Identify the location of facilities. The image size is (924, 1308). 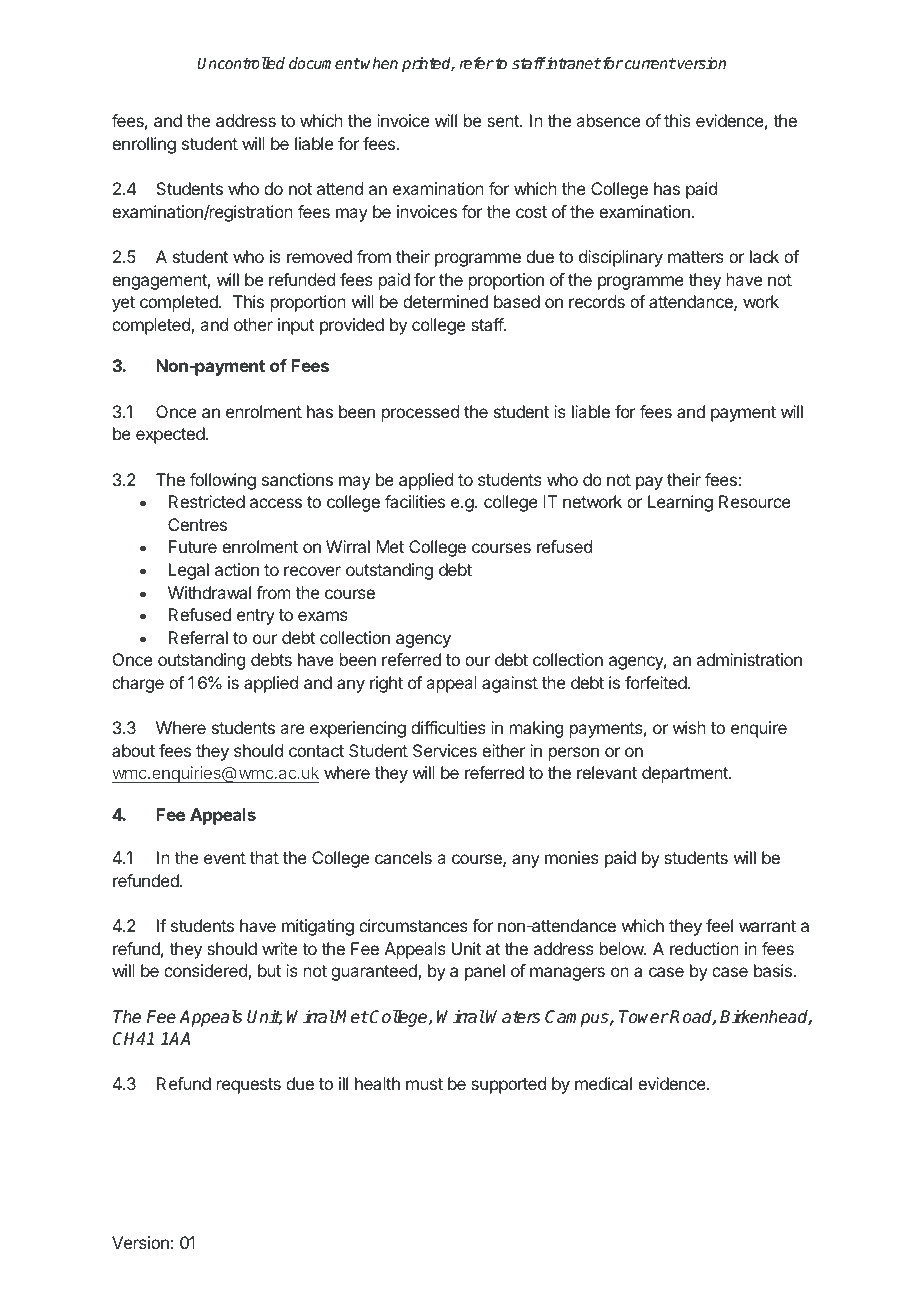
(415, 501).
